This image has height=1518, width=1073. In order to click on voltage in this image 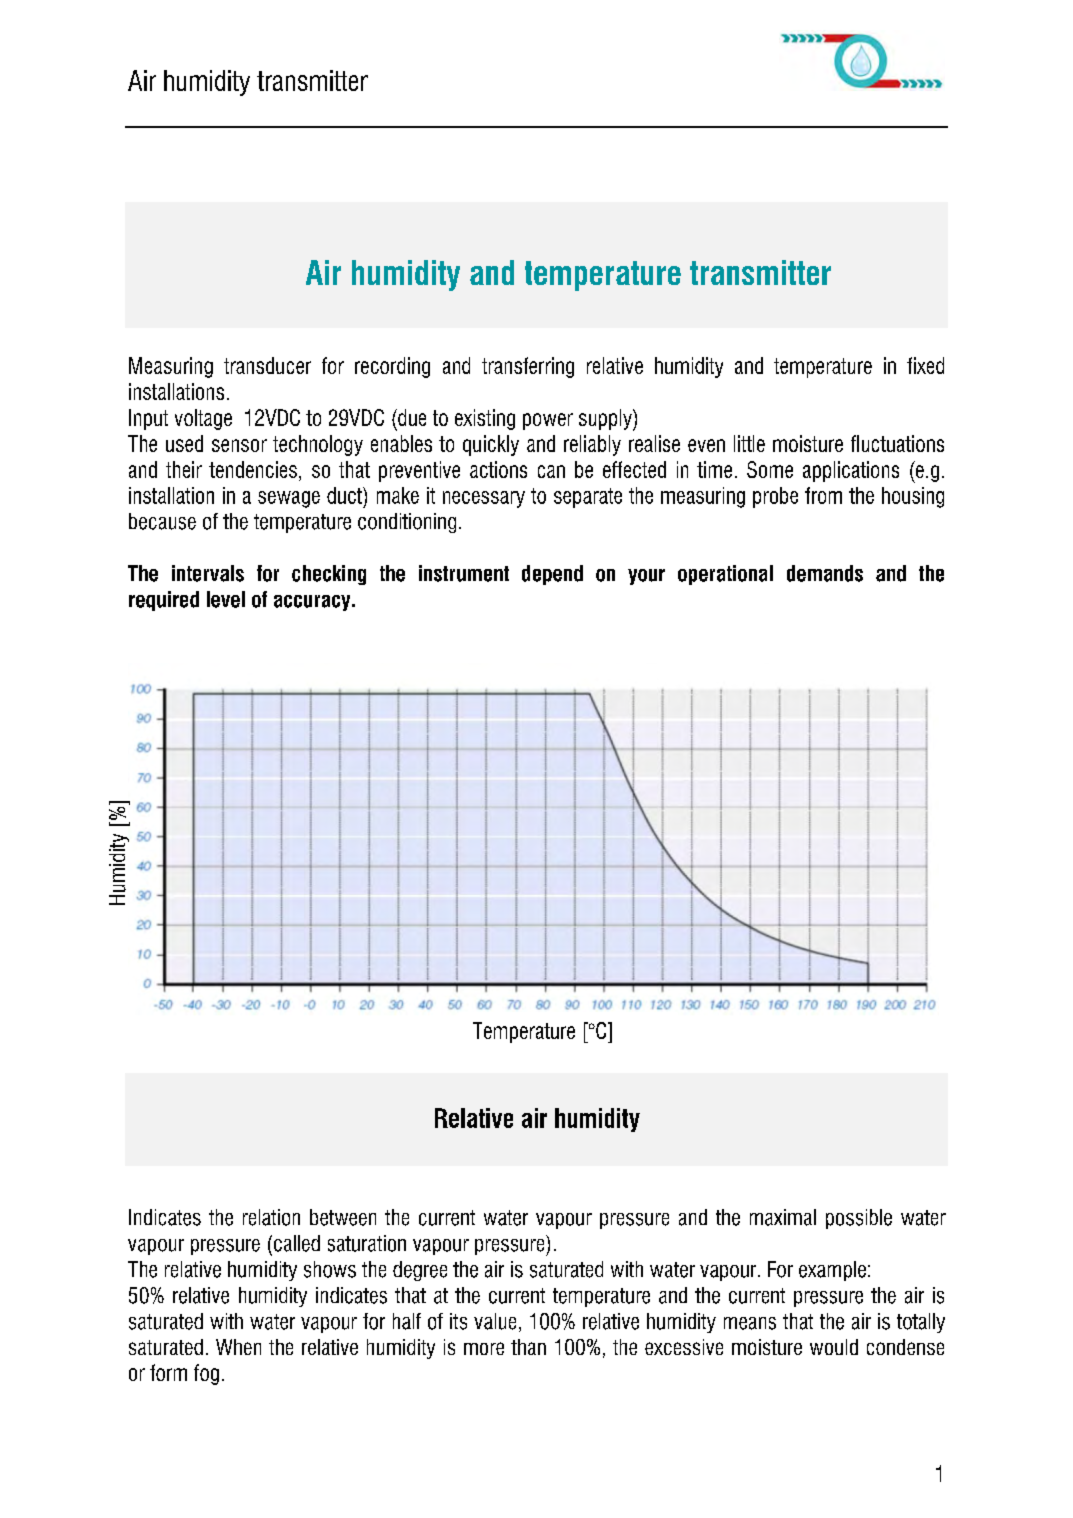, I will do `click(203, 419)`.
